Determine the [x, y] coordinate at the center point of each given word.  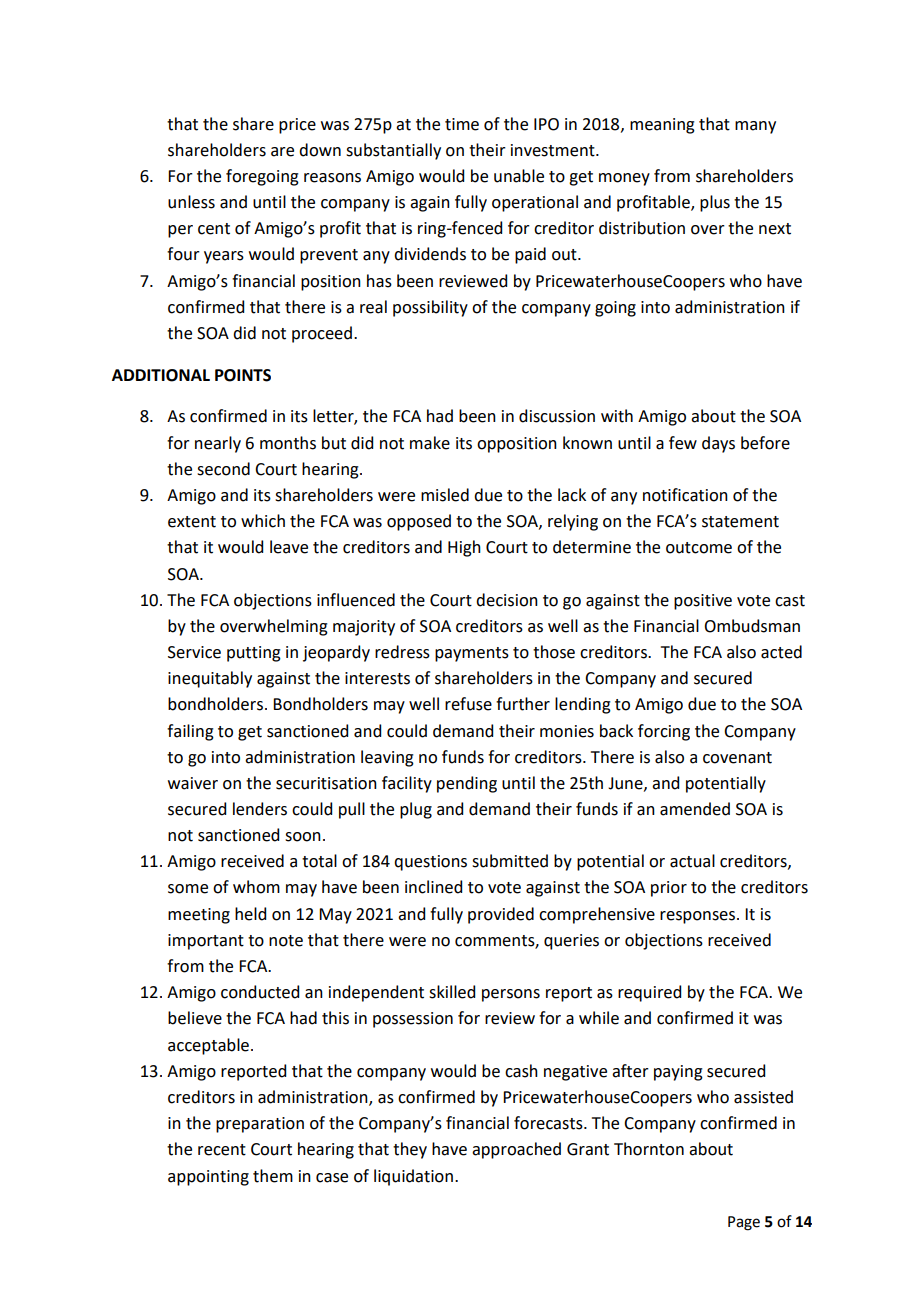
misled [445, 495]
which [263, 521]
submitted [510, 861]
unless [191, 202]
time [462, 124]
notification [685, 495]
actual [692, 861]
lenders [260, 809]
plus [715, 203]
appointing [208, 1178]
